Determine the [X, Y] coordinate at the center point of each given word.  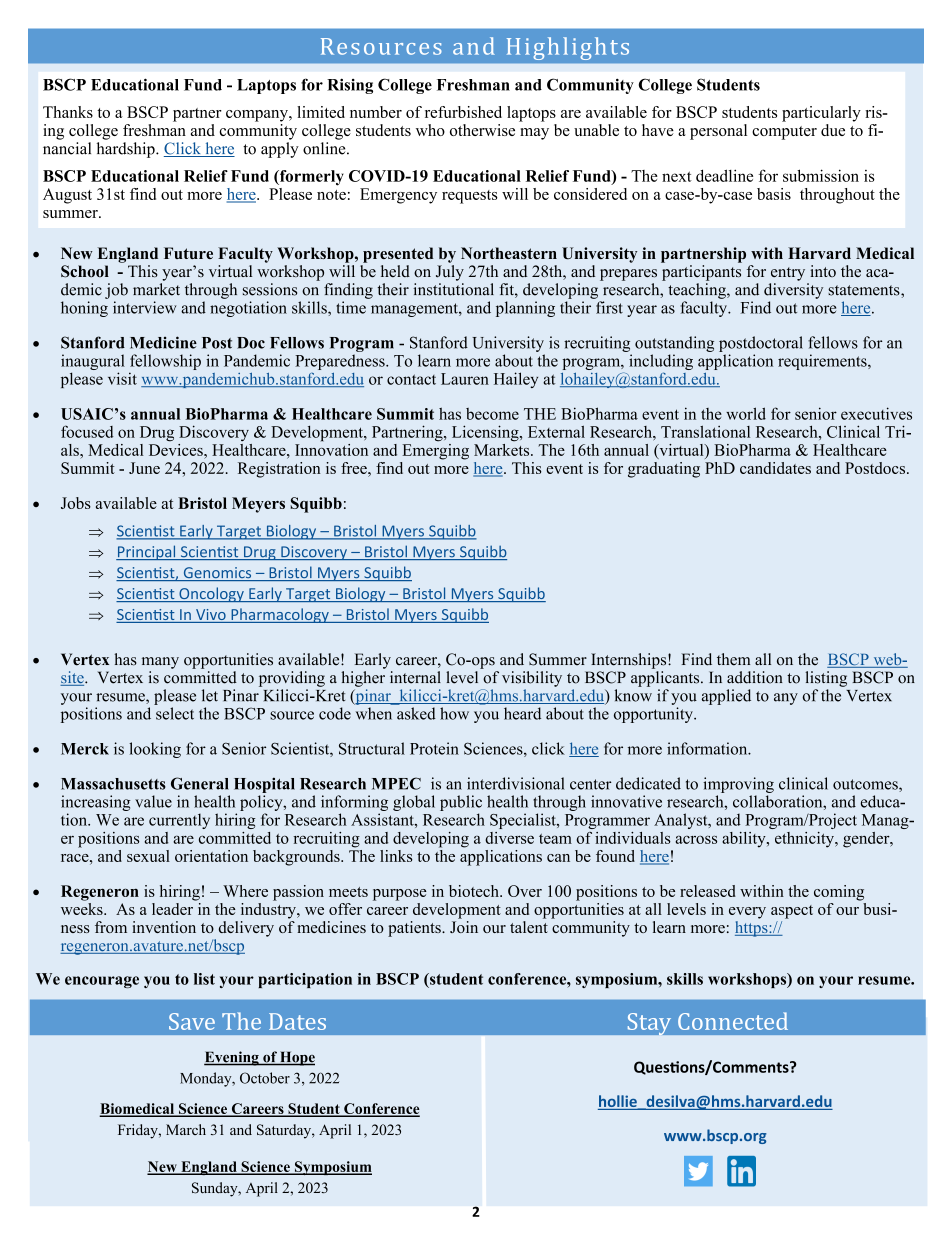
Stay [649, 1024]
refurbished [463, 112]
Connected [733, 1021]
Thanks [68, 112]
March [186, 1129]
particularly [821, 114]
